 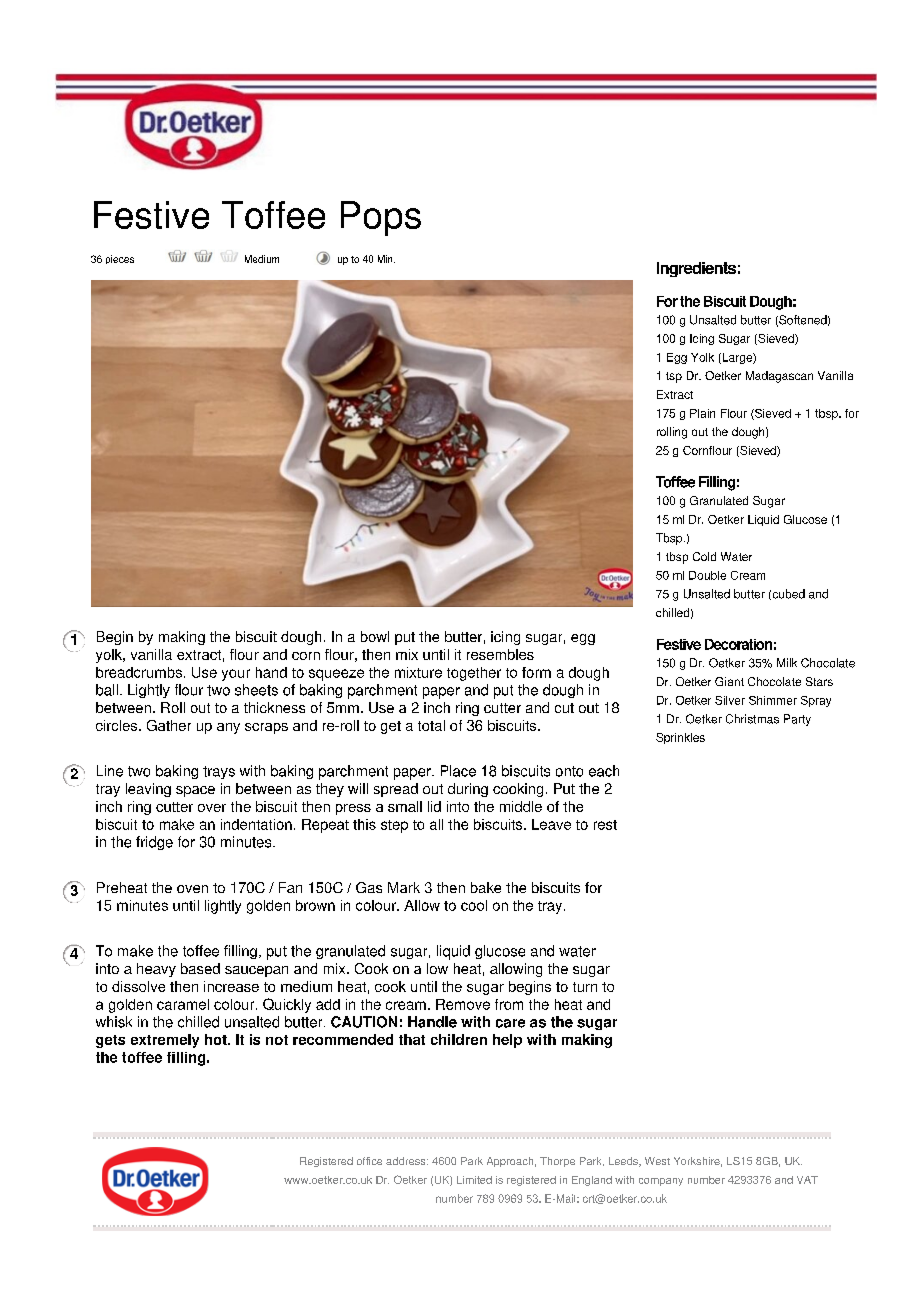 I want to click on turn, so click(x=585, y=987).
